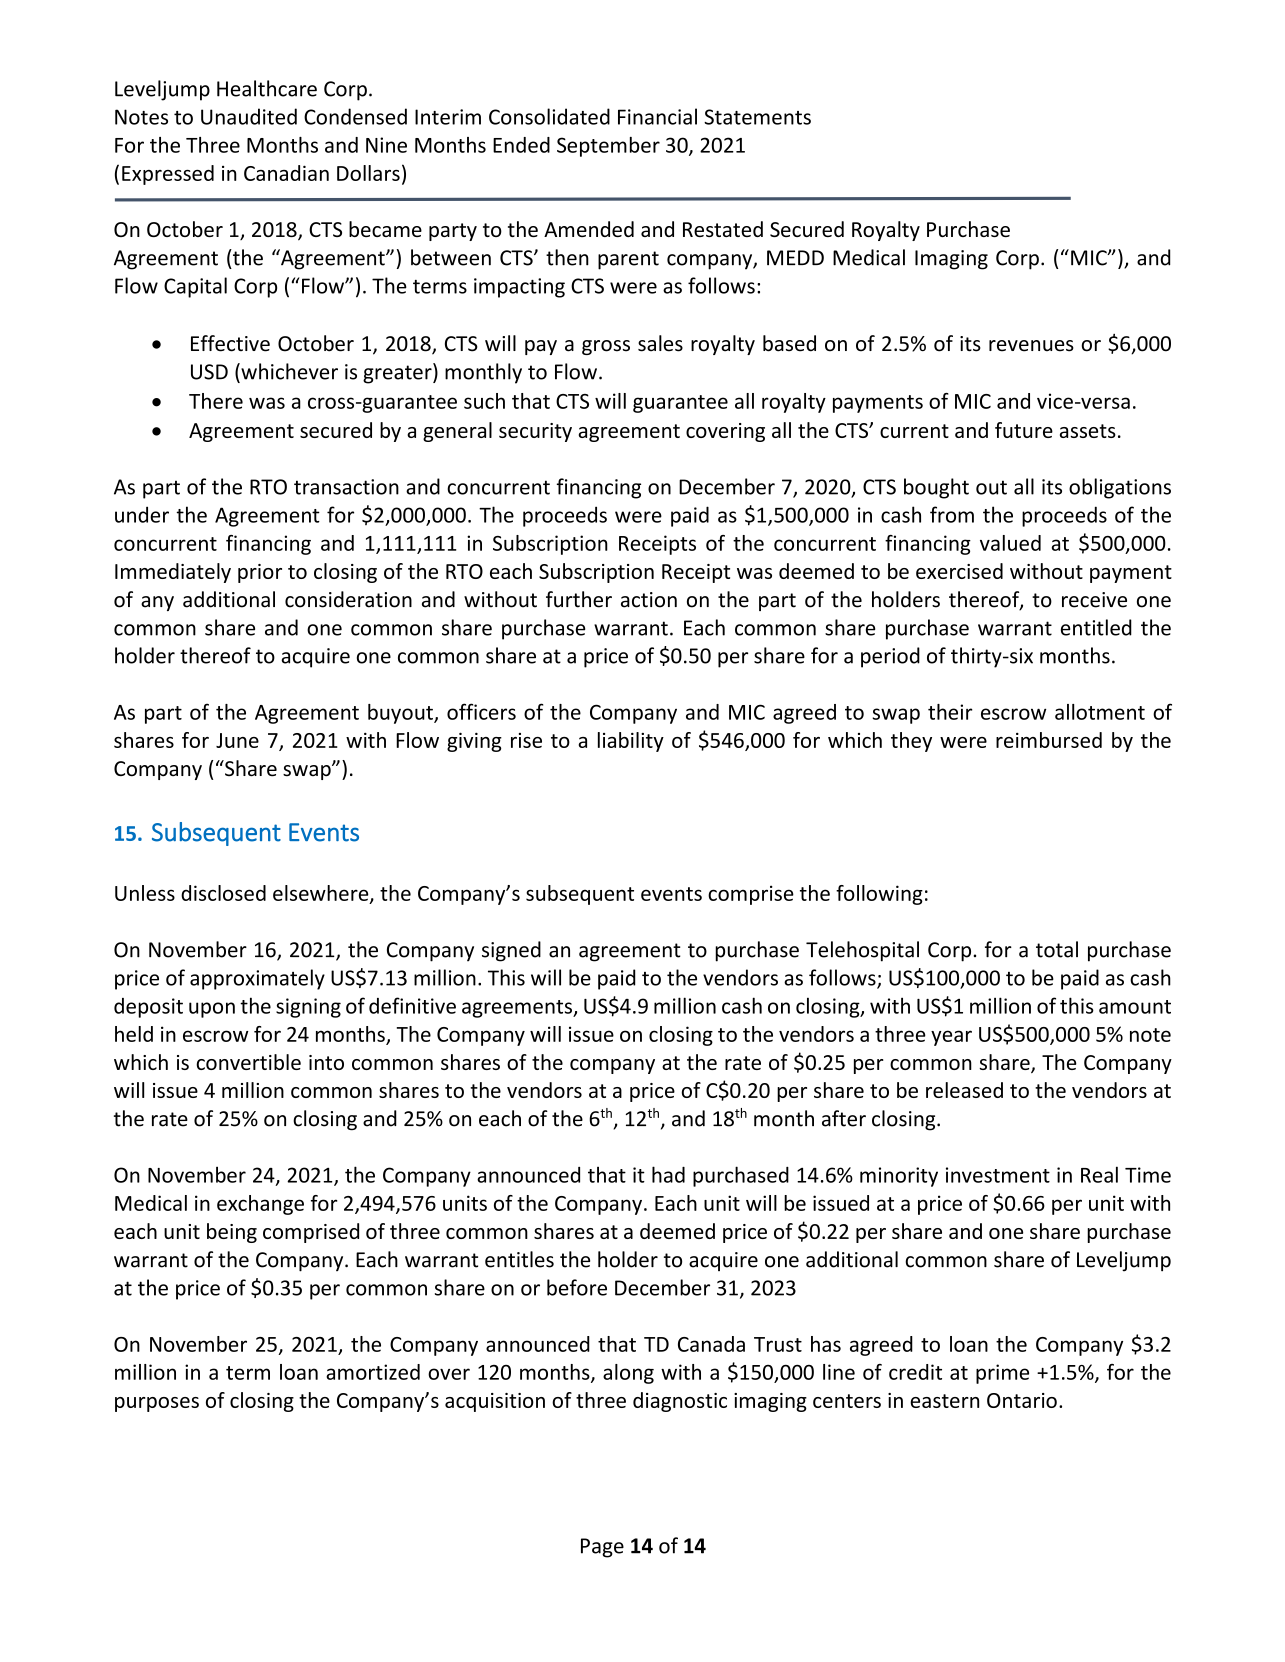 The width and height of the page is (1285, 1662). I want to click on Healthcare, so click(267, 88).
